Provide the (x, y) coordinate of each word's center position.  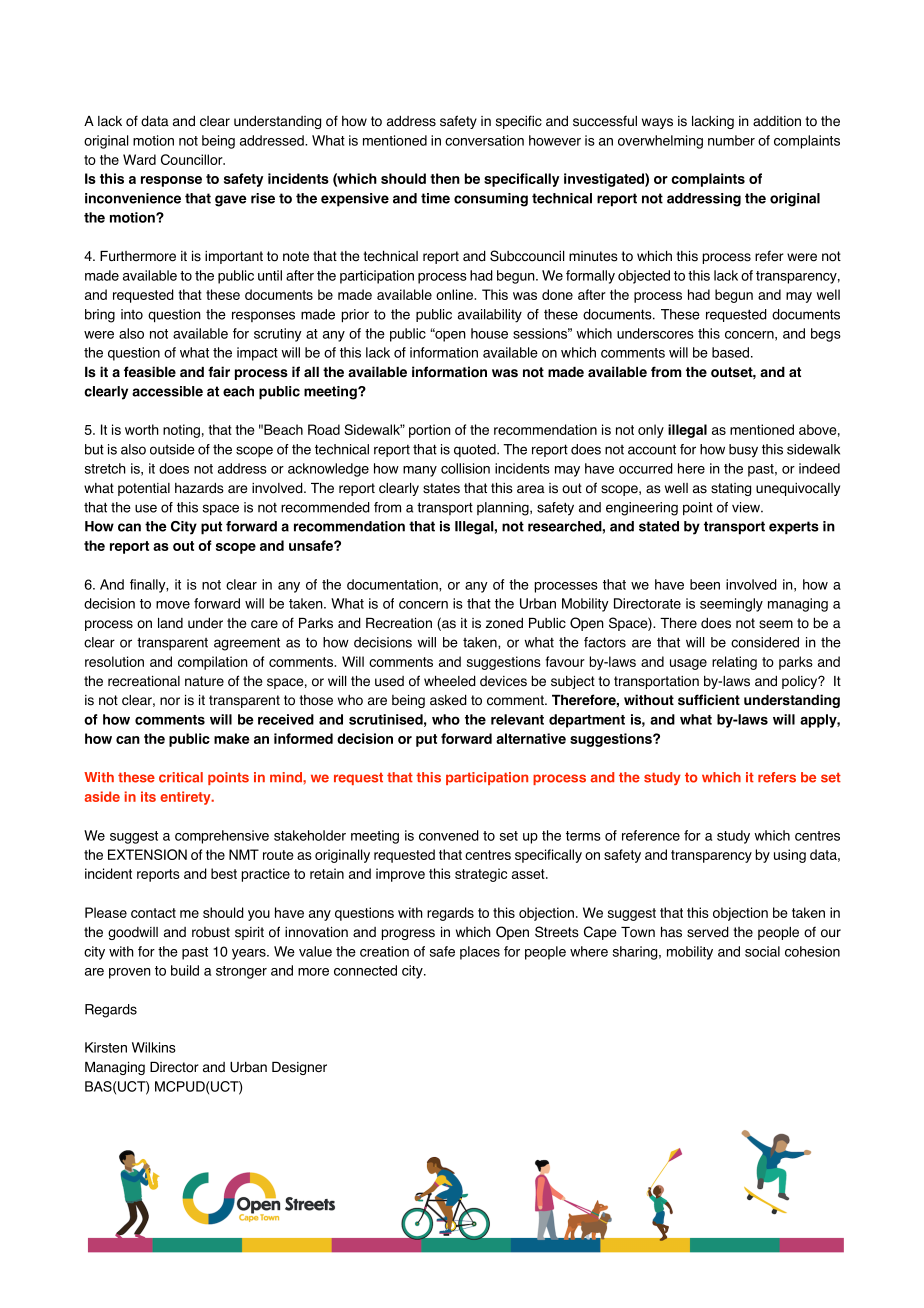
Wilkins (154, 1047)
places (480, 953)
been (705, 584)
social (762, 951)
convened (449, 835)
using (790, 856)
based (730, 352)
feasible (150, 372)
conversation (484, 140)
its (148, 796)
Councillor (193, 159)
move (173, 605)
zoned (504, 623)
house (489, 333)
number (731, 140)
